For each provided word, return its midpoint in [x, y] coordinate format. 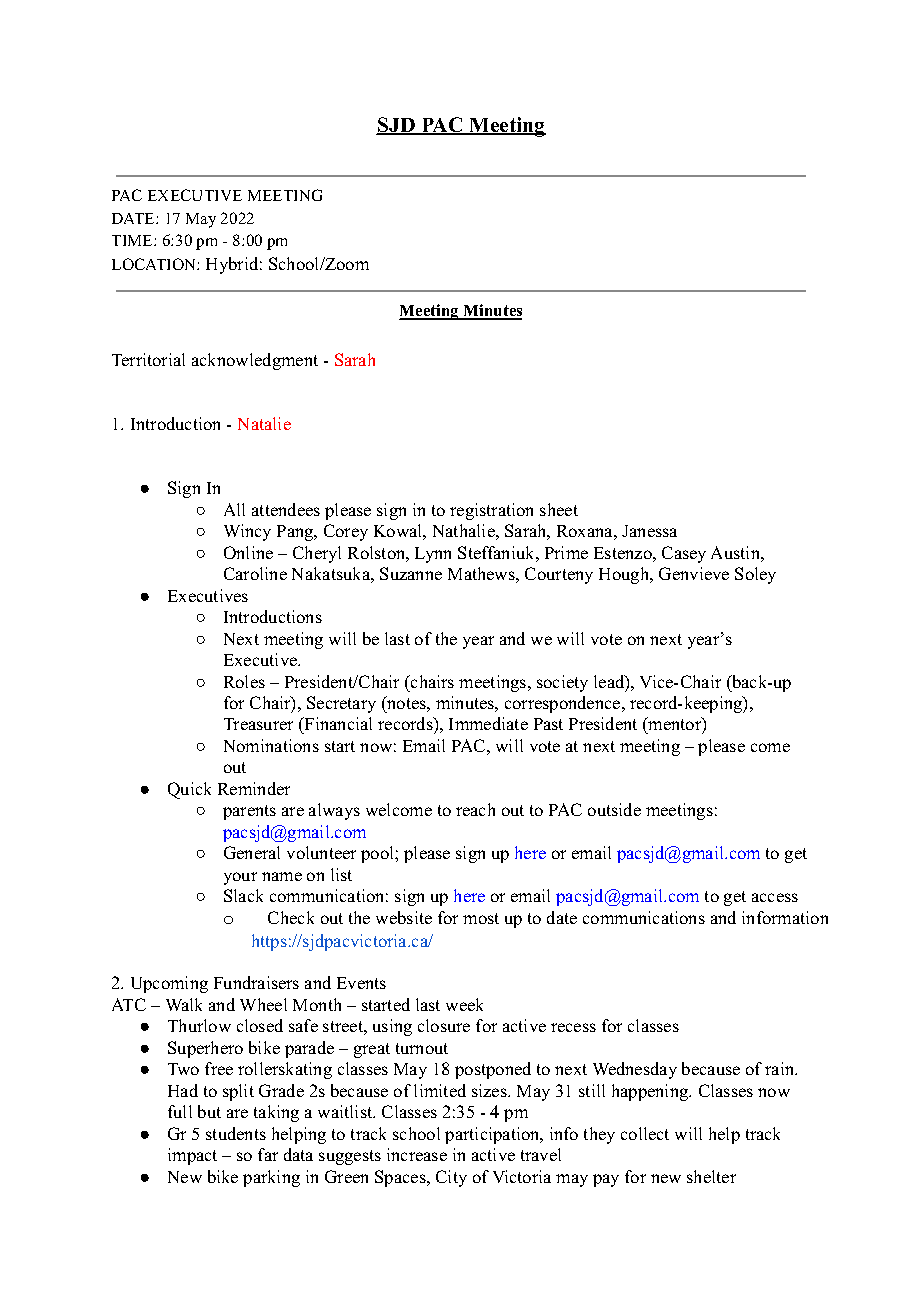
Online [248, 552]
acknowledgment [255, 361]
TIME [133, 240]
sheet [559, 509]
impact [192, 1156]
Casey [684, 554]
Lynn [433, 555]
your [240, 878]
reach [475, 809]
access [775, 897]
